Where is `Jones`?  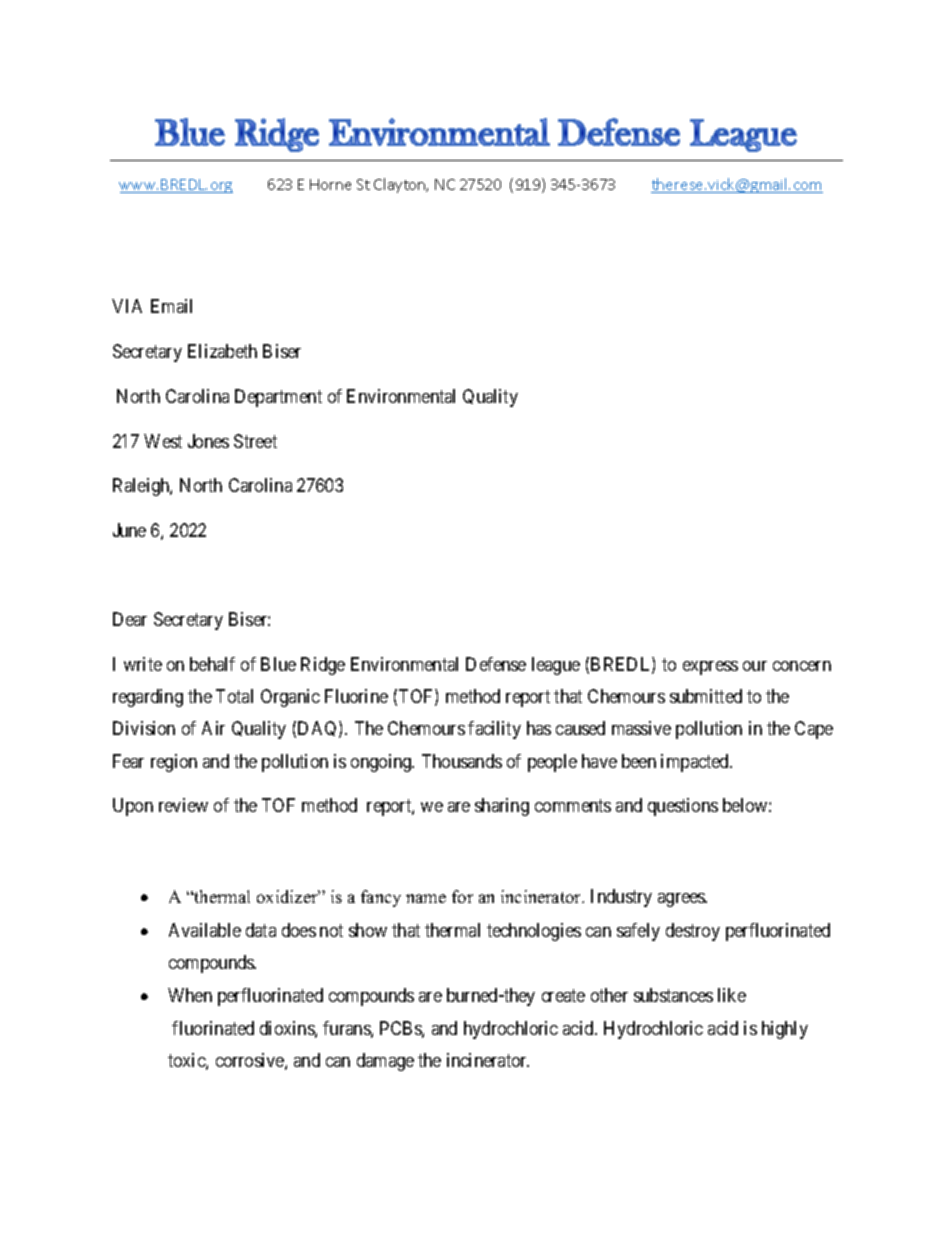 Jones is located at coordinates (208, 441).
